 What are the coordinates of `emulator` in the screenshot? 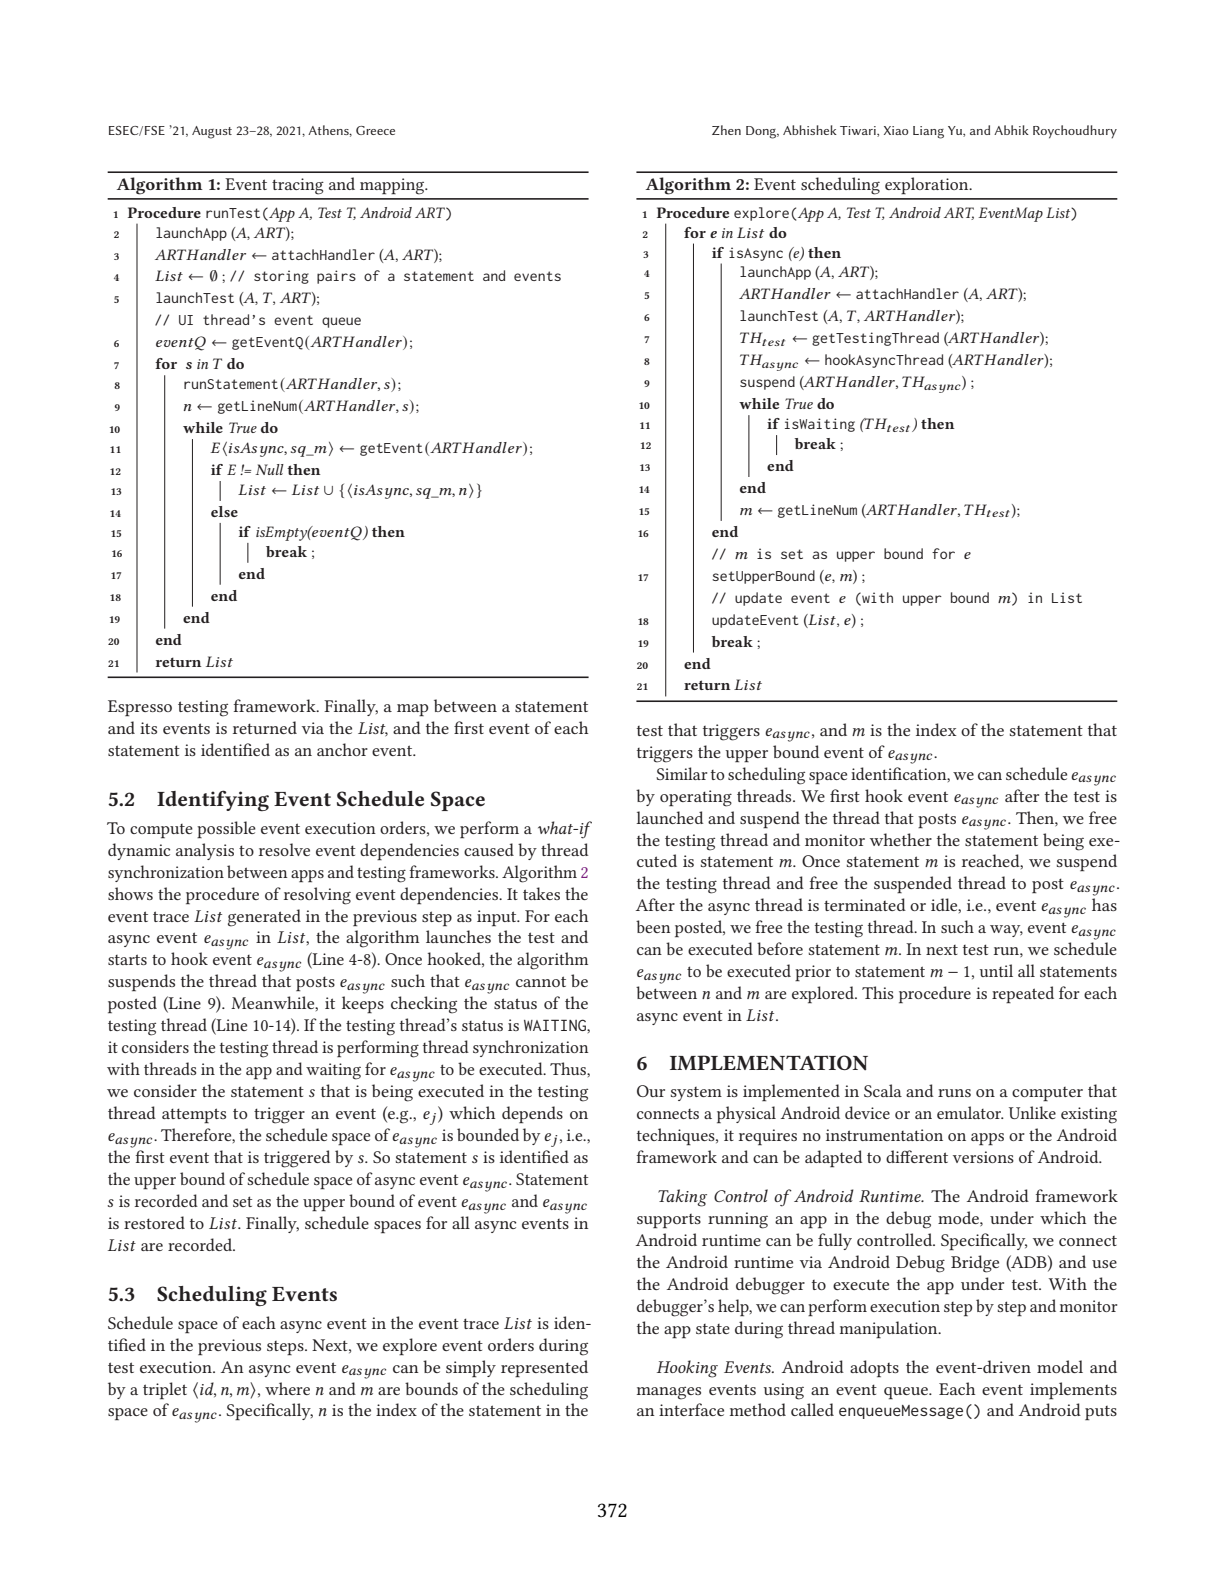 It's located at (970, 1112).
